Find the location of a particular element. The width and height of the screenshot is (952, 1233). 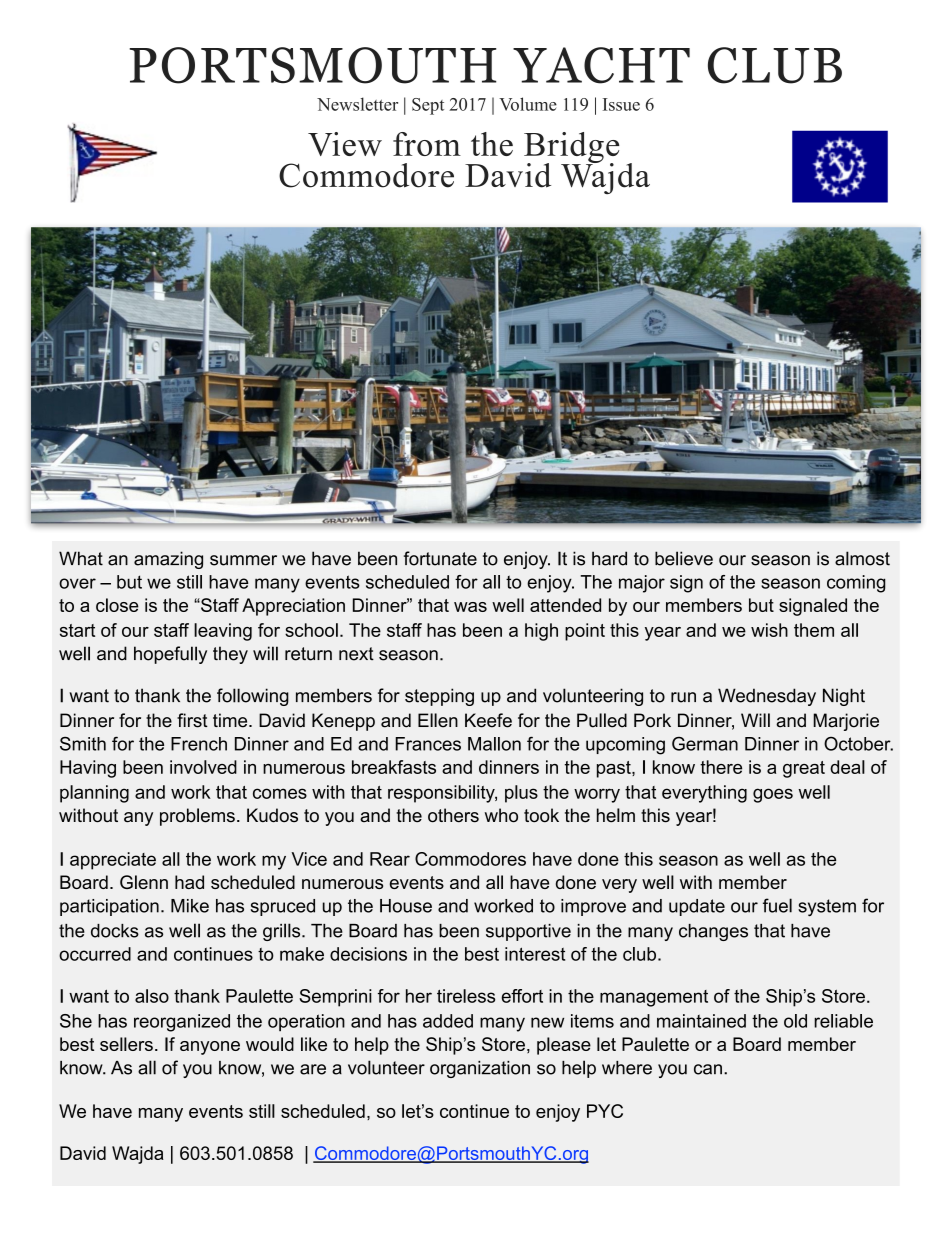

organization is located at coordinates (480, 1069).
